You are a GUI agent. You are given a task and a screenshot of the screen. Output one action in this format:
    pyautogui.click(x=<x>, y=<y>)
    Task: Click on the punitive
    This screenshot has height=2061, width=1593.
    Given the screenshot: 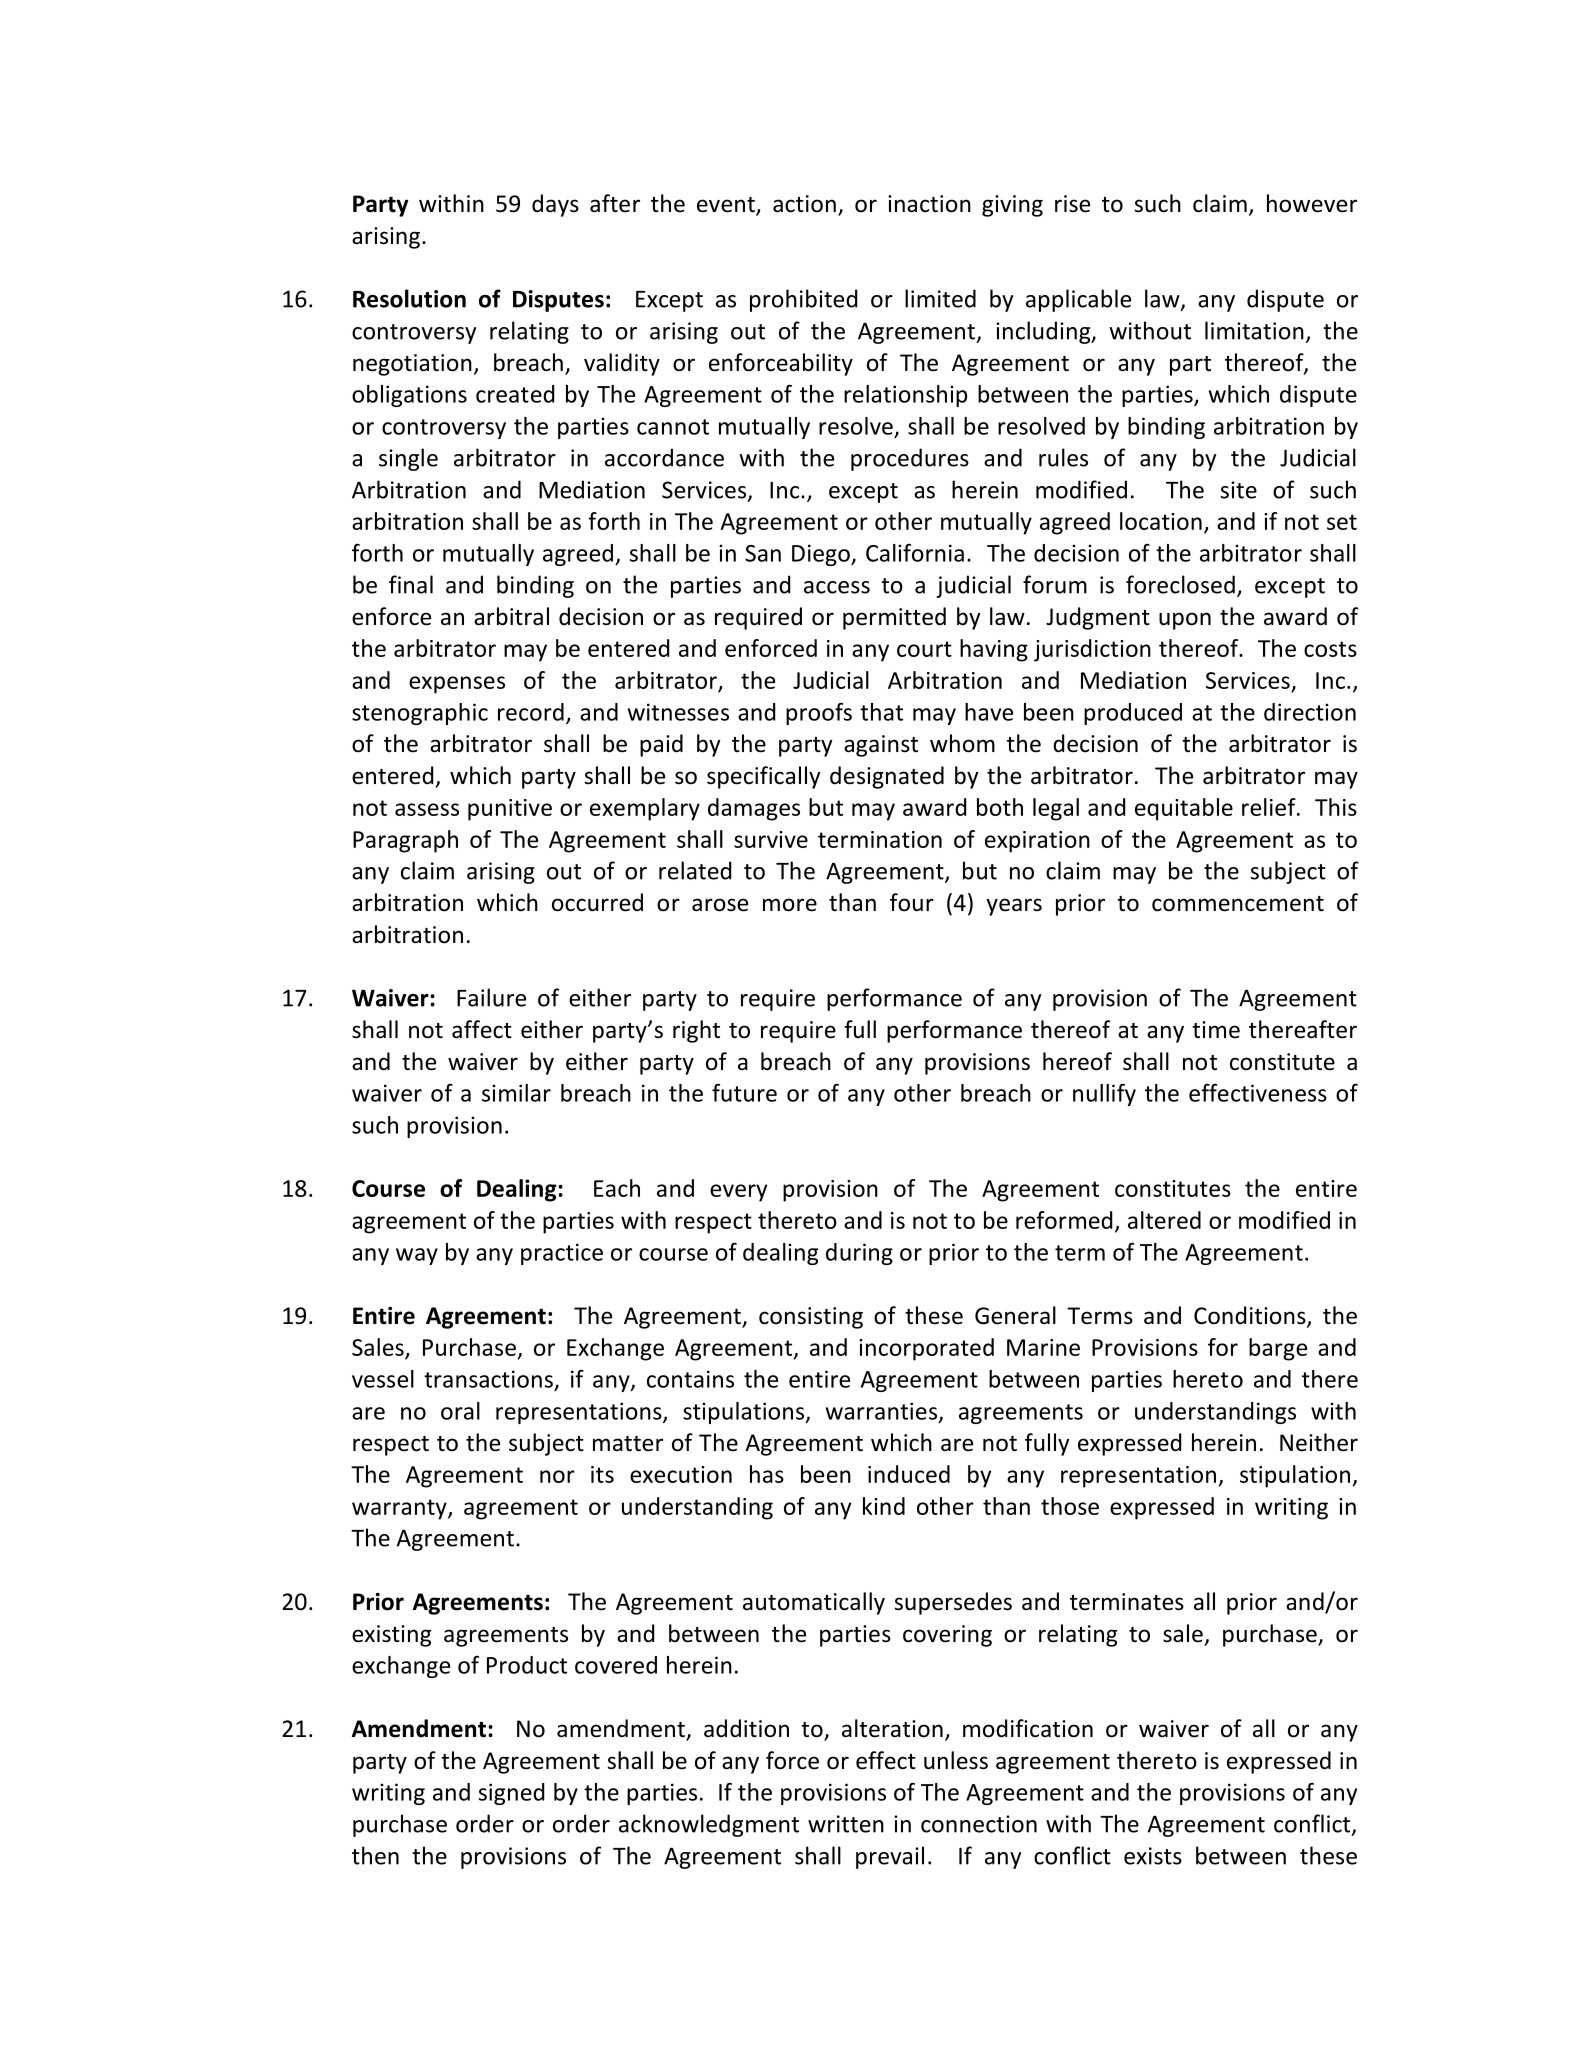 What is the action you would take?
    pyautogui.click(x=510, y=810)
